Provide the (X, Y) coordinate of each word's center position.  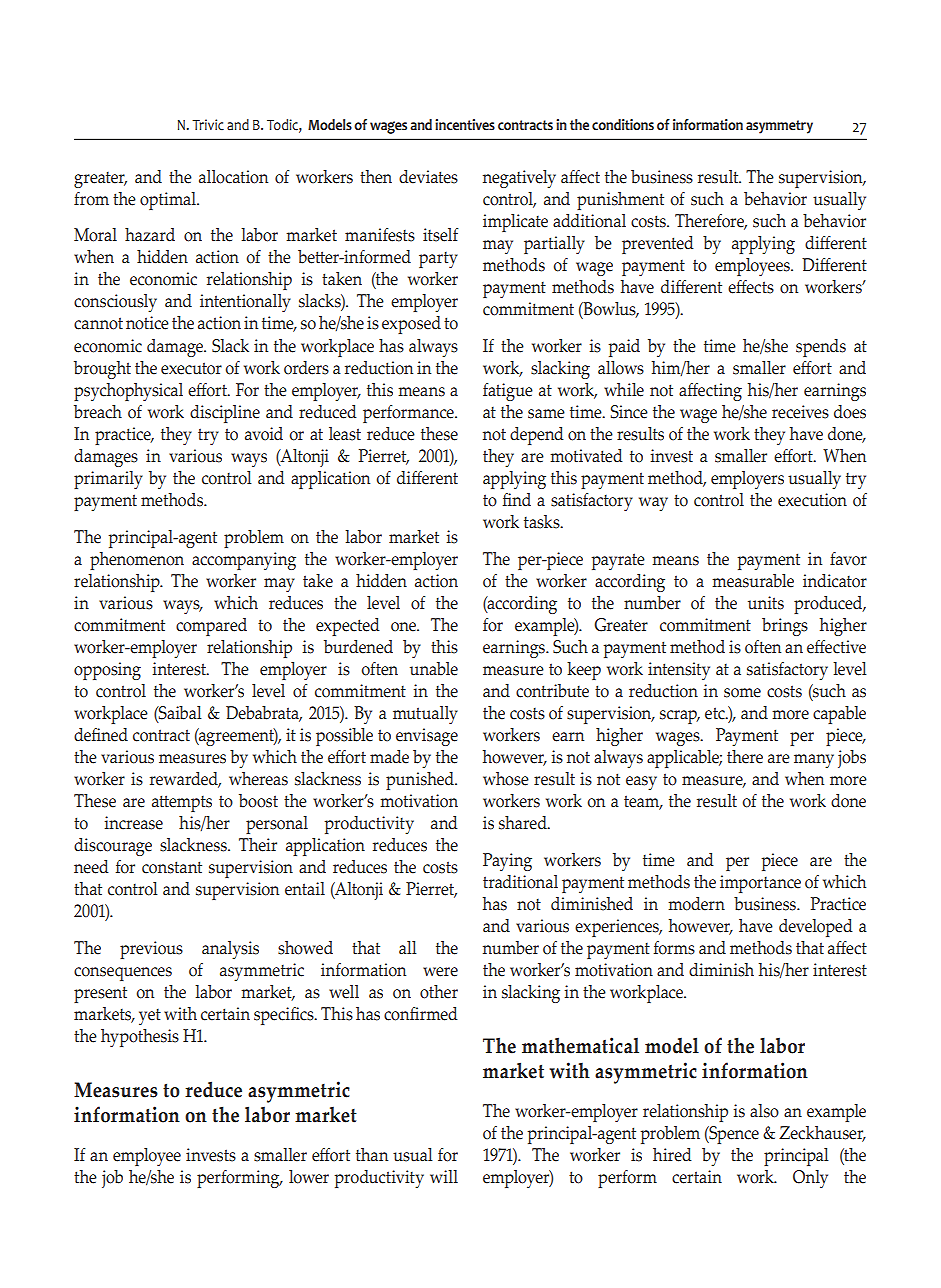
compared (211, 627)
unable (434, 669)
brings (785, 627)
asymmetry (779, 127)
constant (172, 867)
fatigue (508, 392)
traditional (520, 882)
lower (309, 1177)
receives (800, 412)
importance (760, 884)
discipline (225, 414)
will (444, 1176)
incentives (465, 125)
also (764, 1111)
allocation (233, 177)
